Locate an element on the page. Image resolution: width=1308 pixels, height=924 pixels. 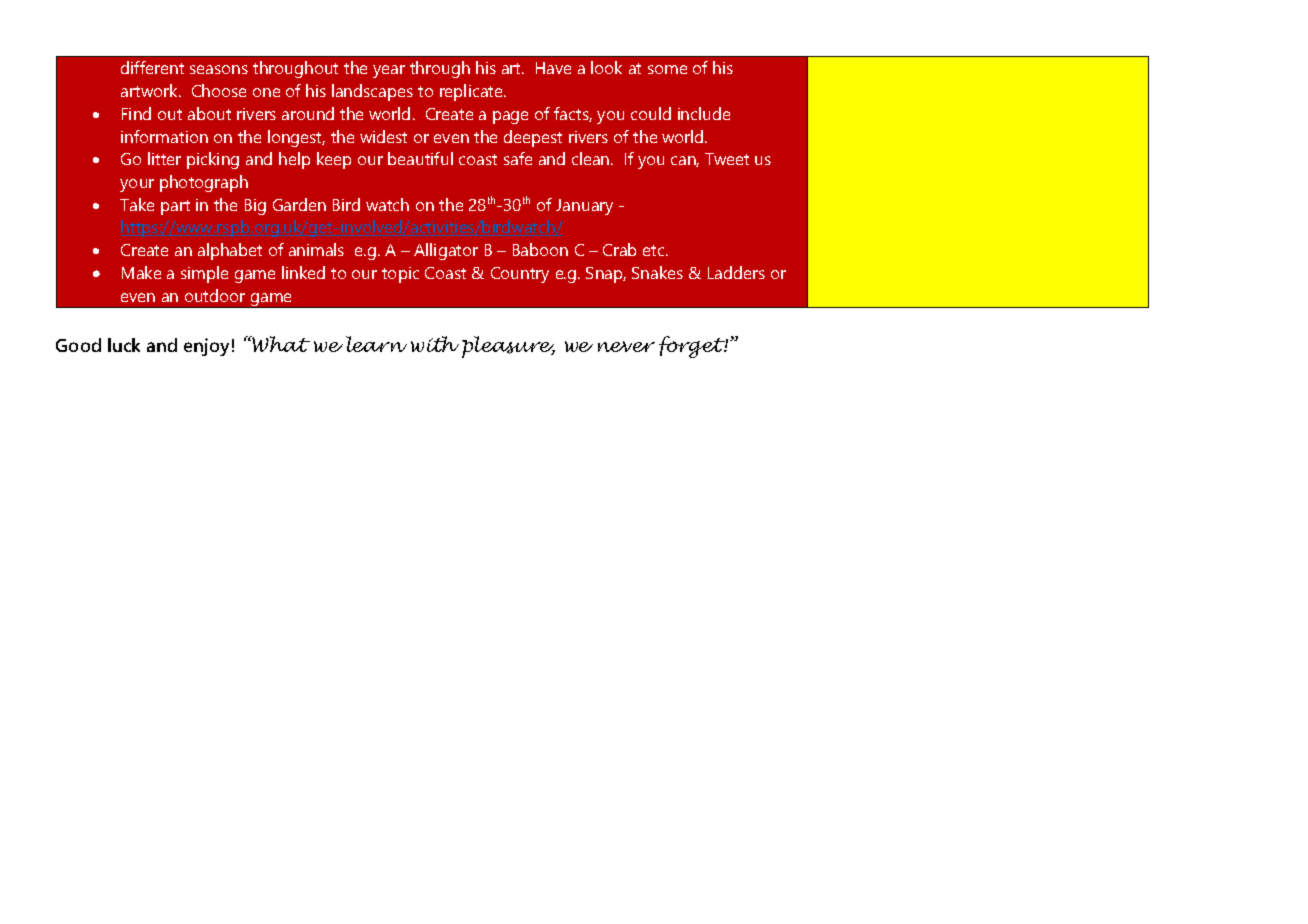
landscapes is located at coordinates (372, 92).
